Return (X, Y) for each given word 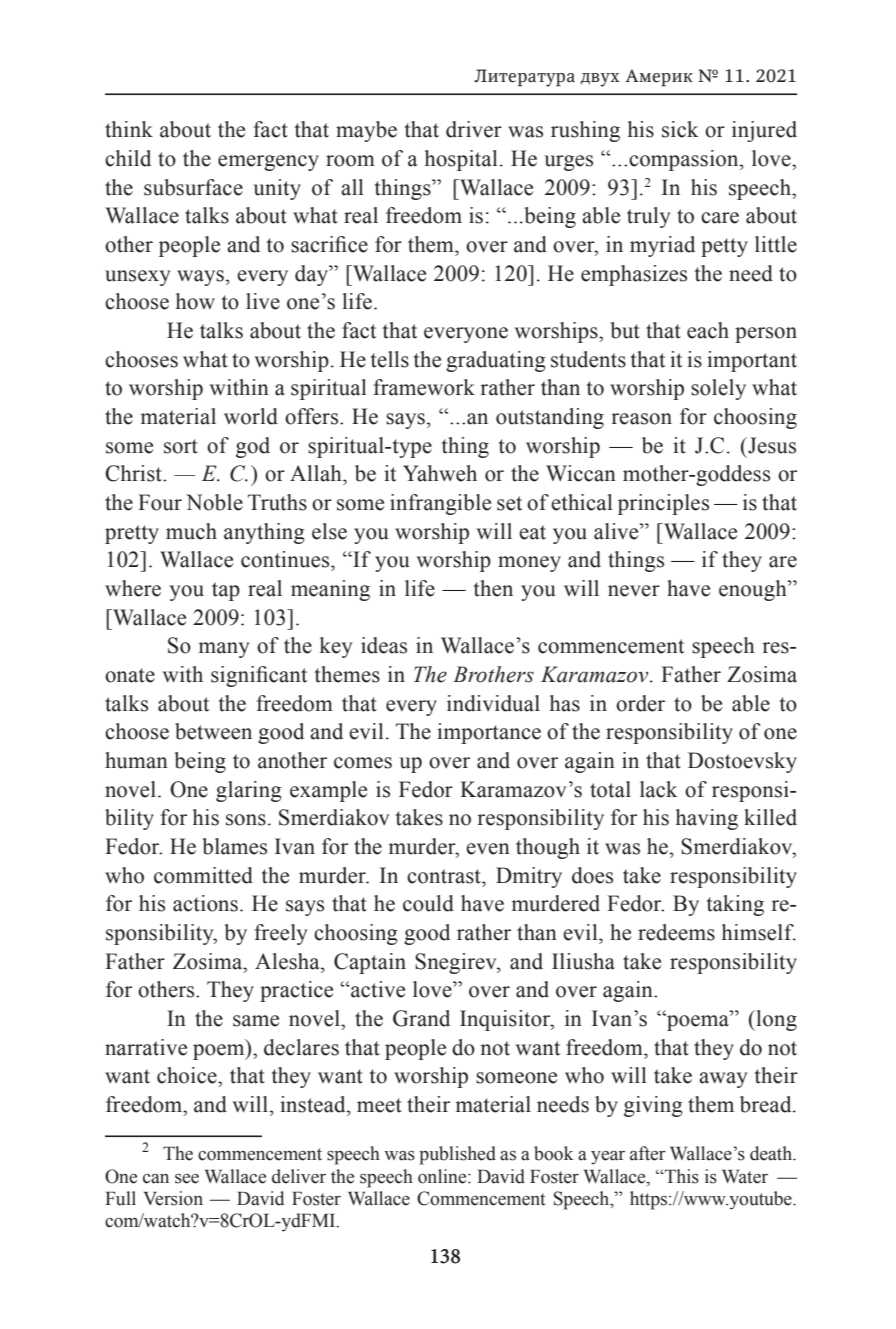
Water (745, 1176)
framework (424, 387)
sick (680, 129)
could (428, 903)
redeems (676, 932)
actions (205, 903)
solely (718, 389)
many (224, 650)
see (187, 1179)
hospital (461, 160)
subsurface (193, 187)
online (443, 1176)
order (640, 703)
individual (493, 703)
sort (181, 446)
